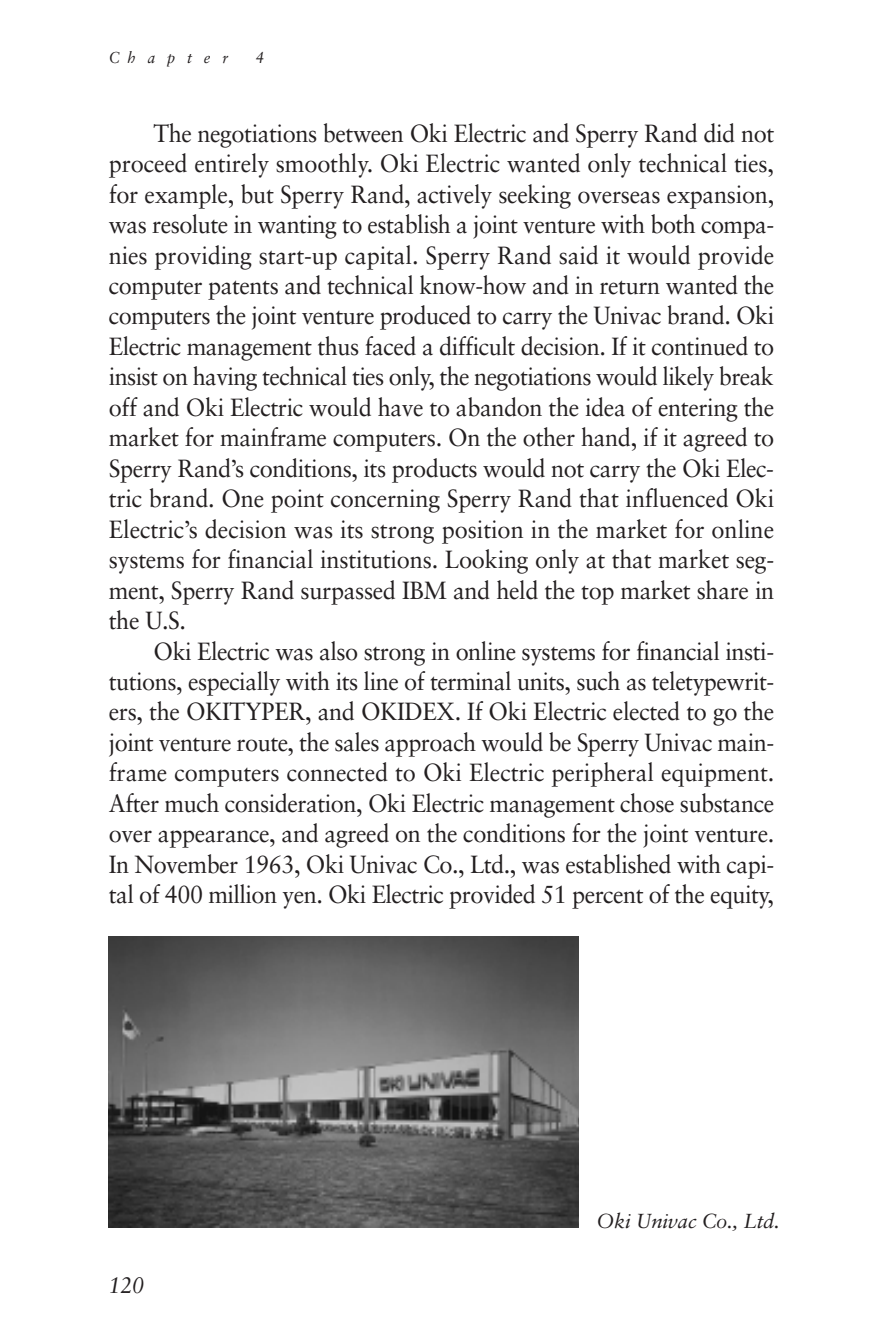 The width and height of the screenshot is (896, 1343). What do you see at coordinates (482, 532) in the screenshot?
I see `position` at bounding box center [482, 532].
